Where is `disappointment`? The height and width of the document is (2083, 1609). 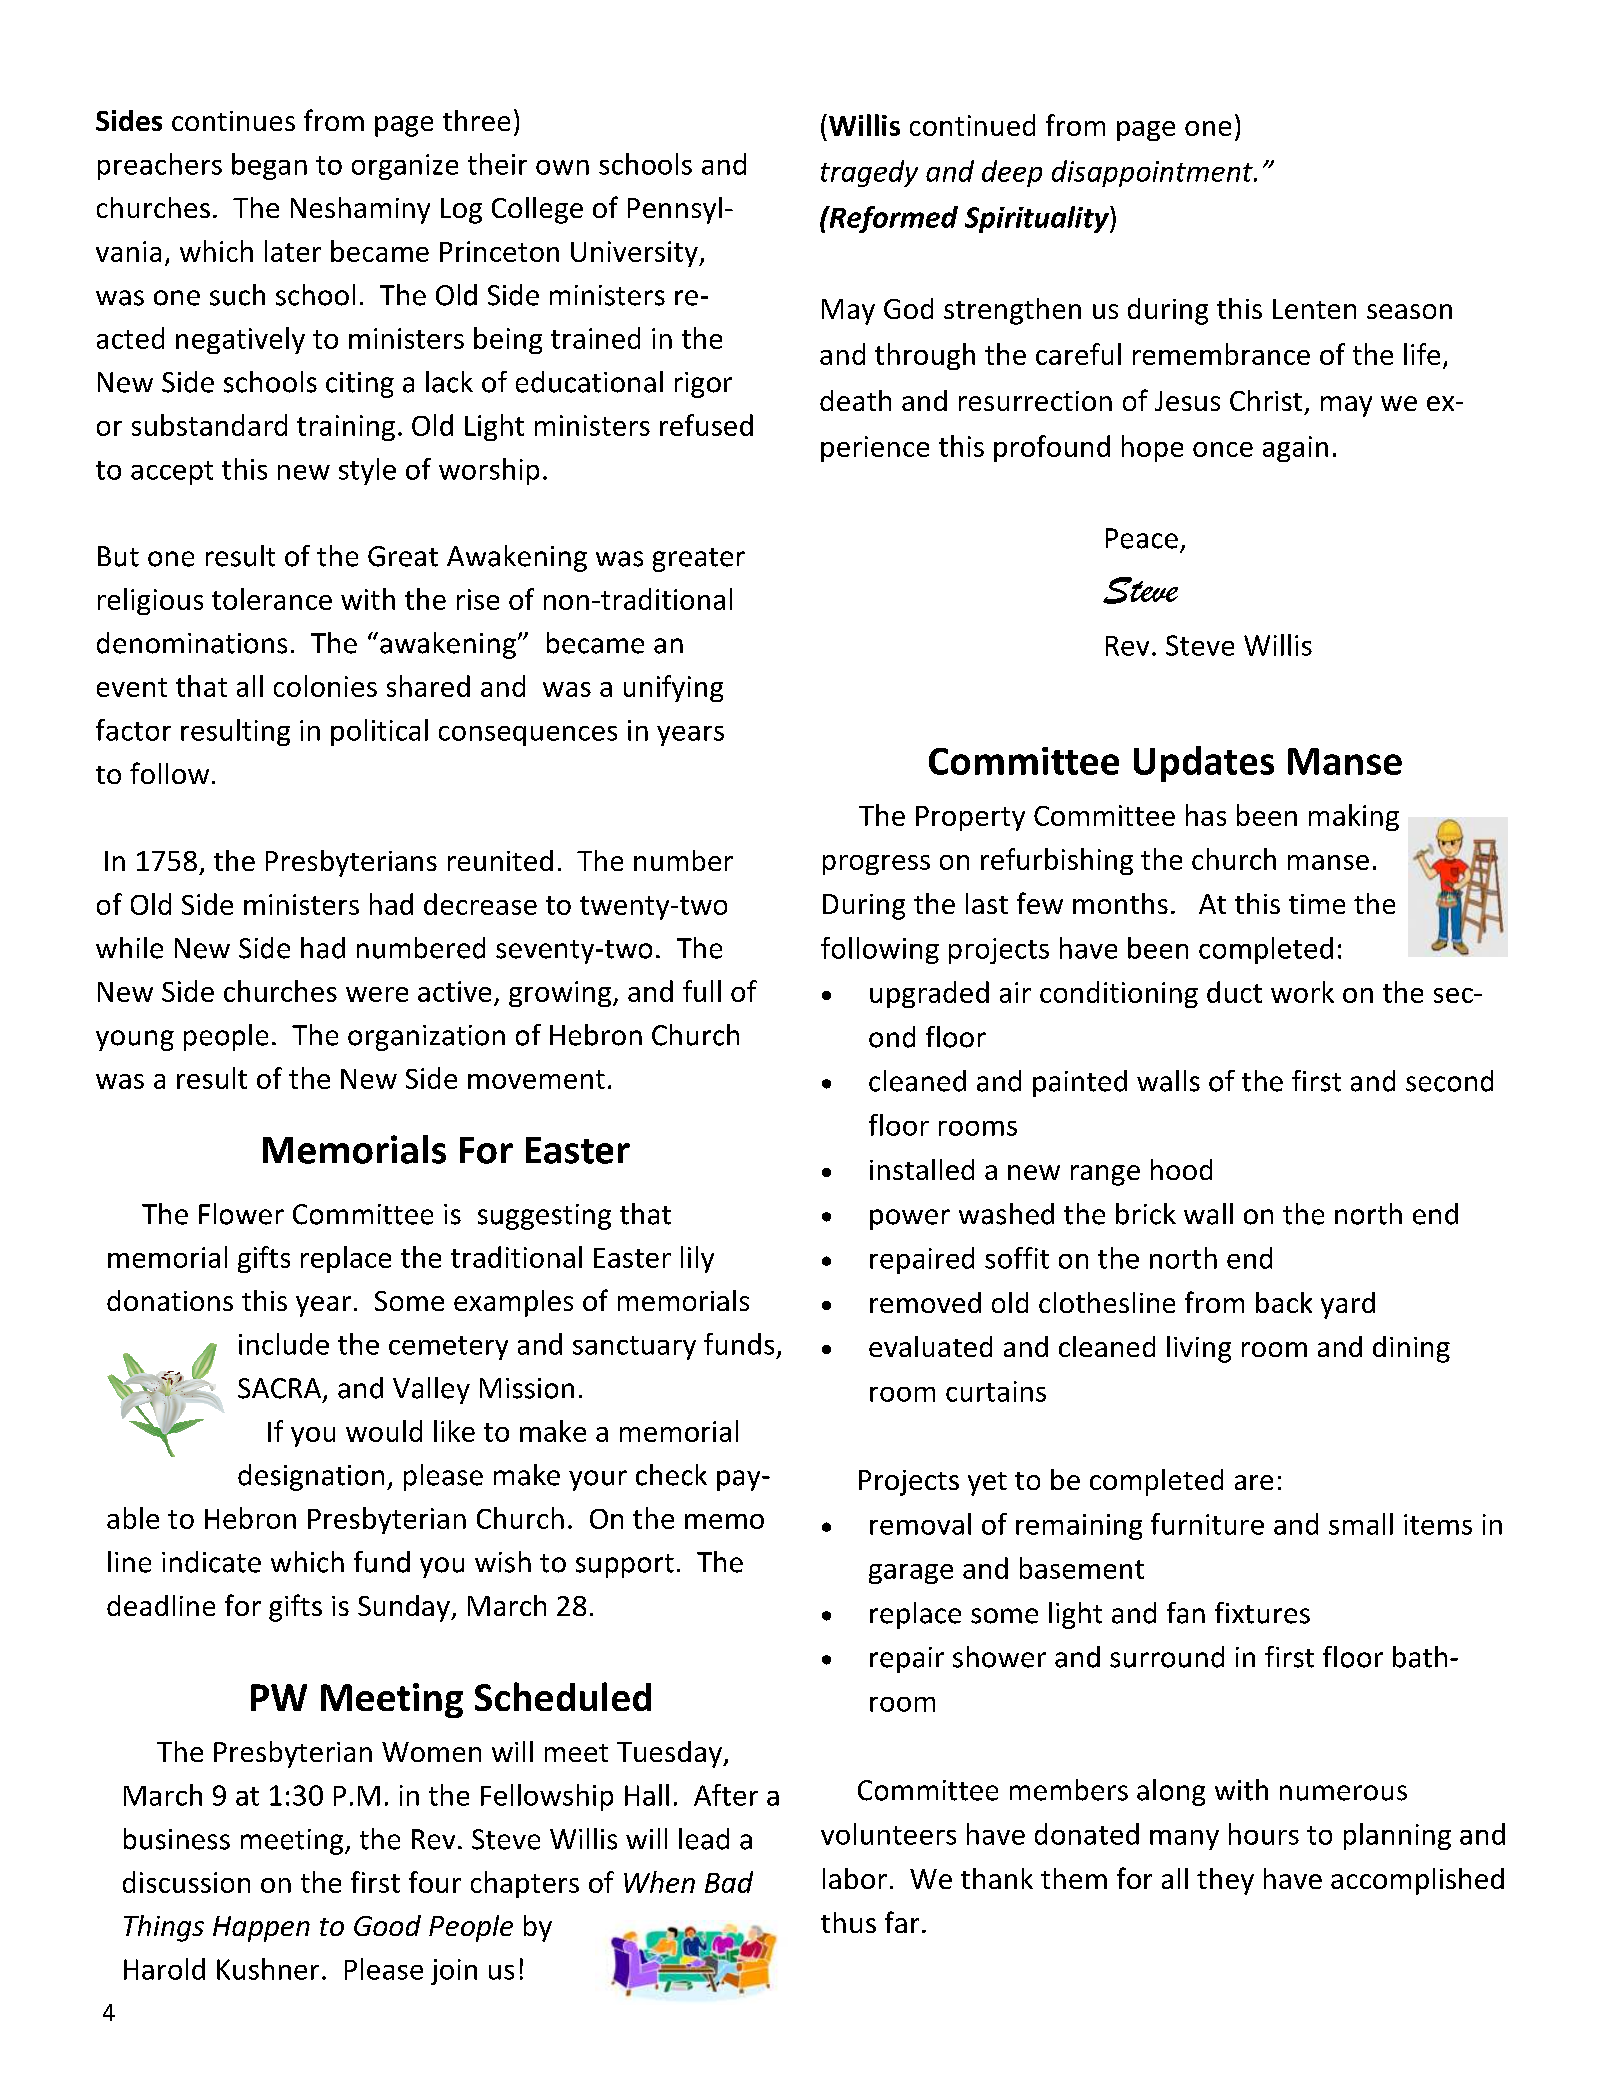
disappointment is located at coordinates (1153, 173).
